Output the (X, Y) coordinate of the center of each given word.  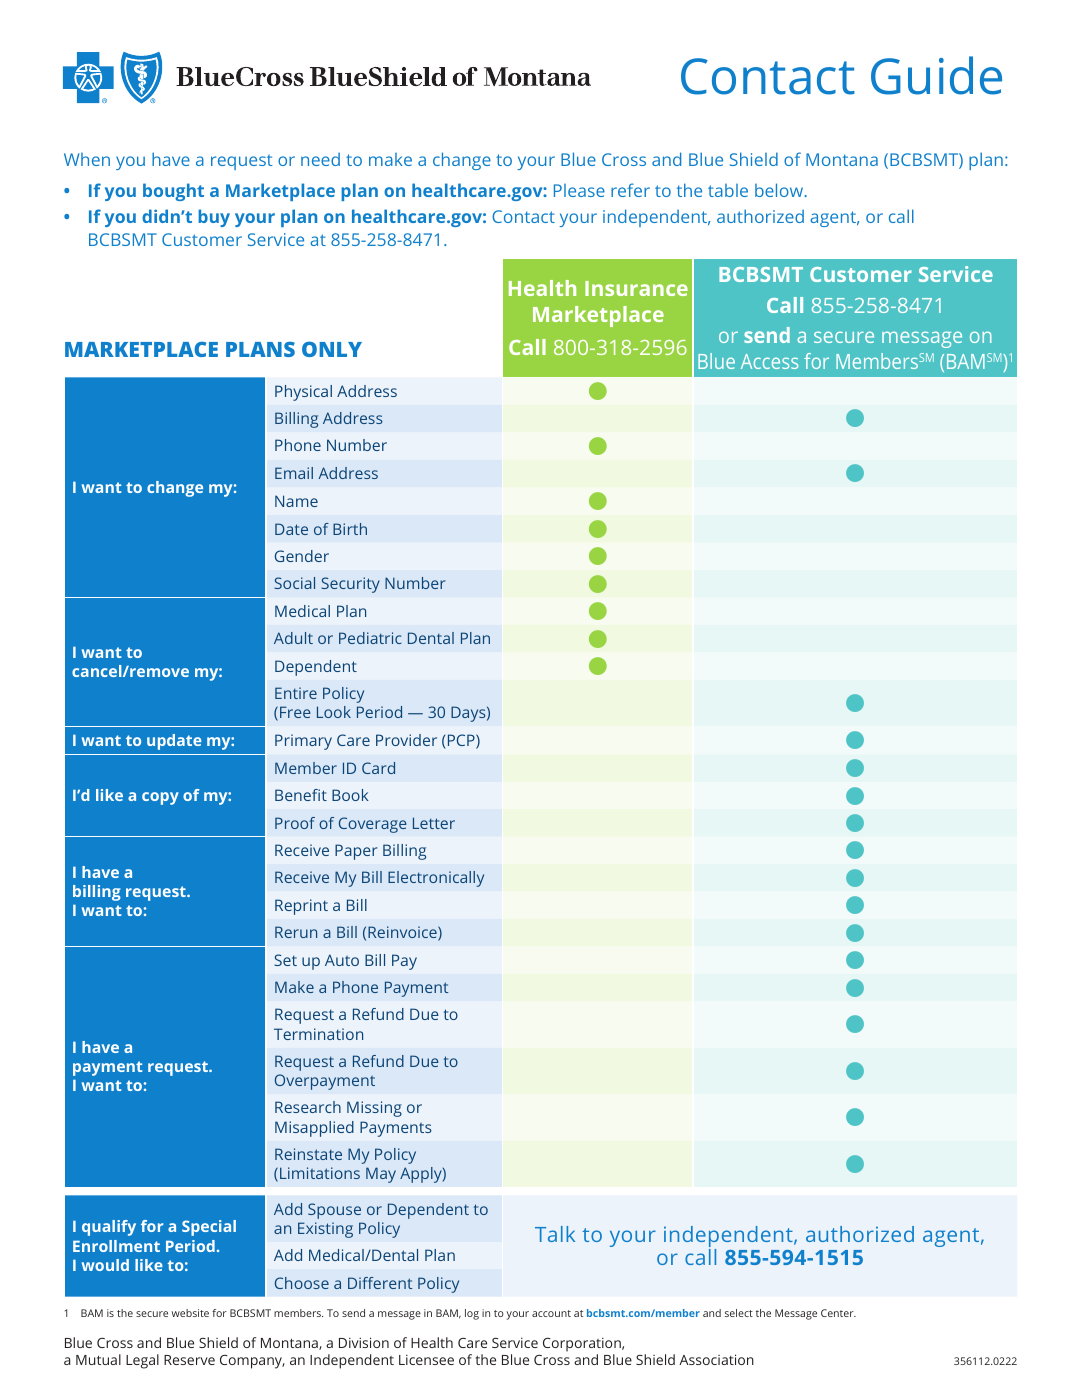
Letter (434, 823)
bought (173, 192)
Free (295, 712)
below (780, 190)
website (190, 1313)
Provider (406, 740)
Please (579, 190)
